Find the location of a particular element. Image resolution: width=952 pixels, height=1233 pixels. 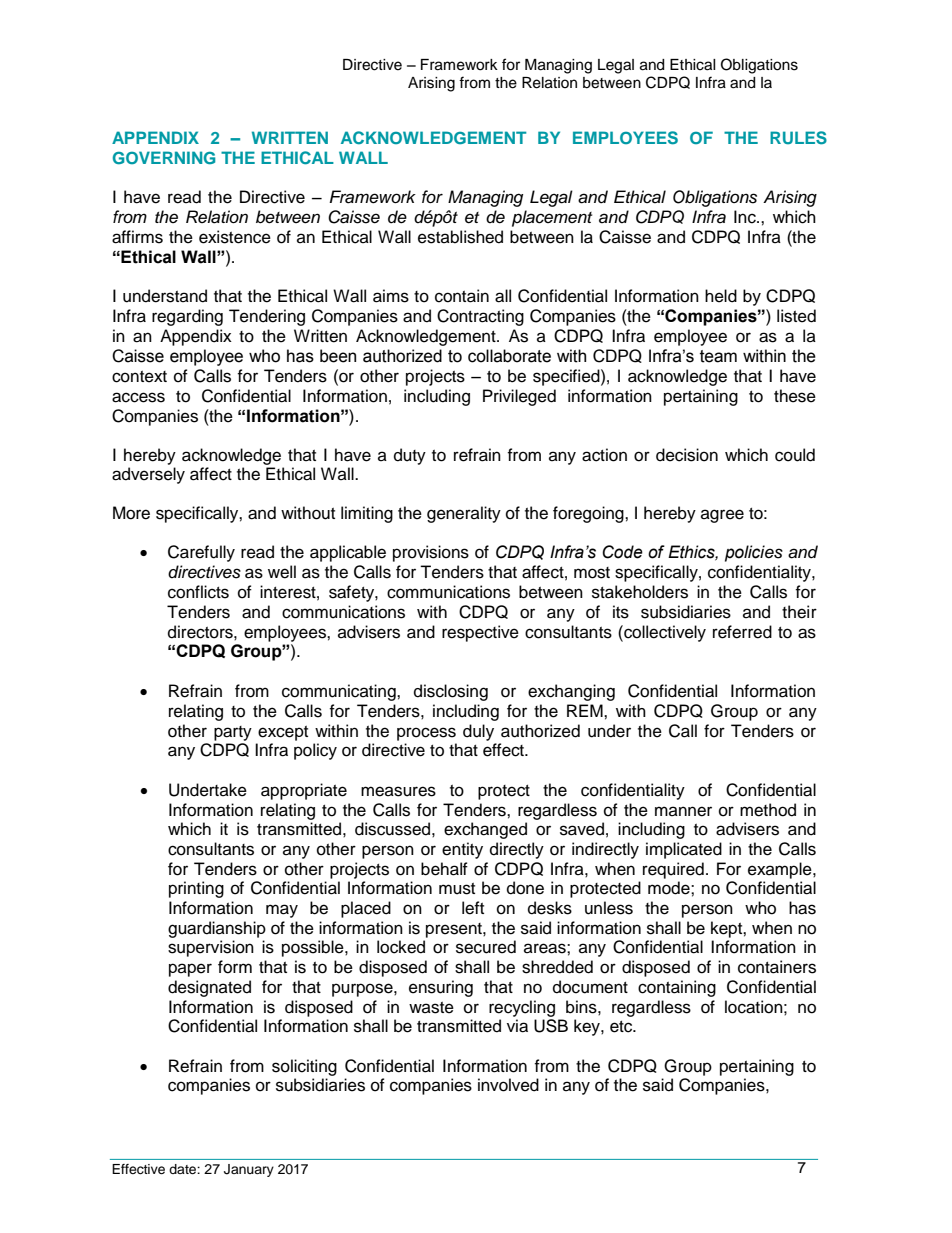

GOVERNING is located at coordinates (164, 157).
